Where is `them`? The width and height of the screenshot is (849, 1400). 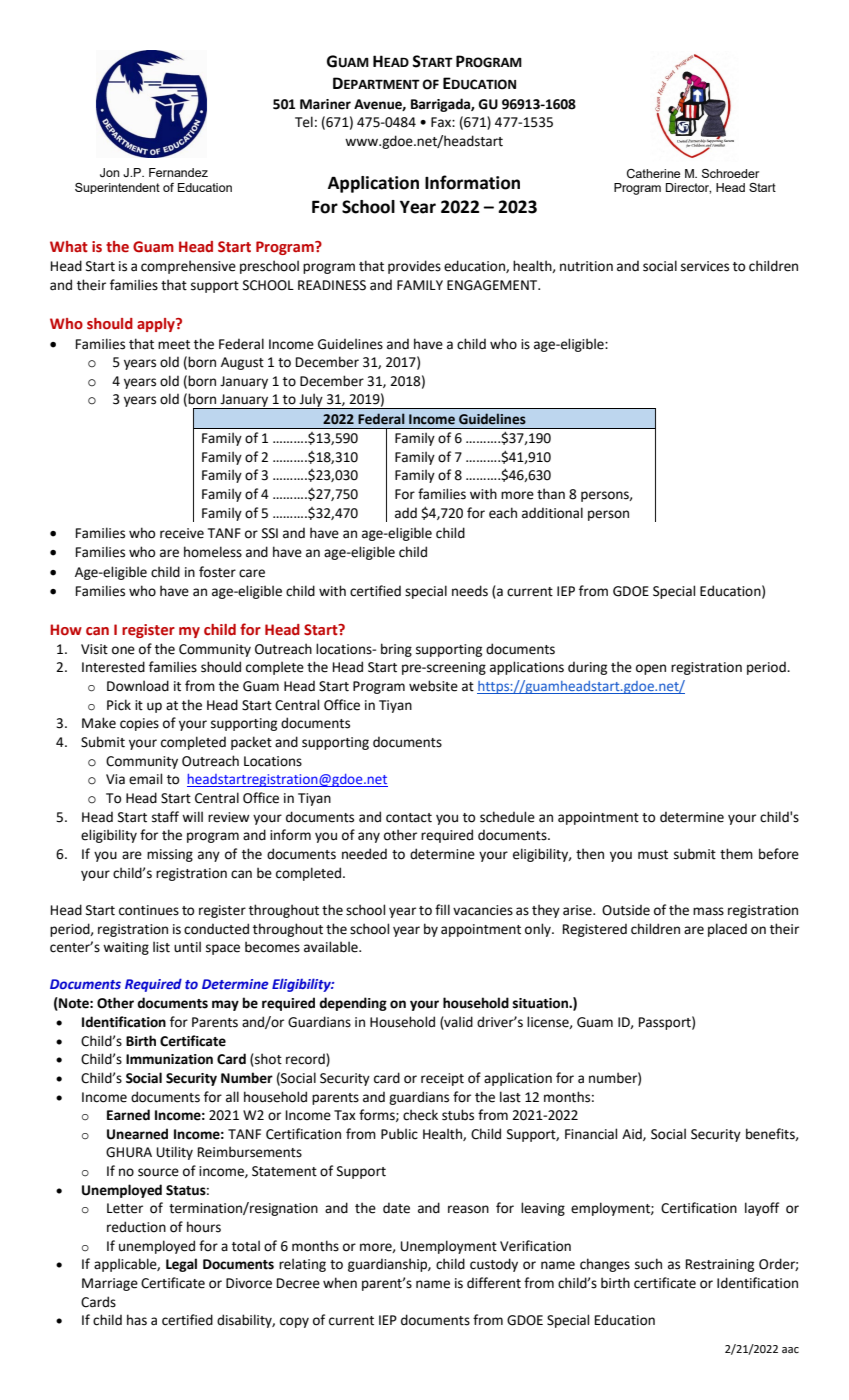
them is located at coordinates (736, 854).
